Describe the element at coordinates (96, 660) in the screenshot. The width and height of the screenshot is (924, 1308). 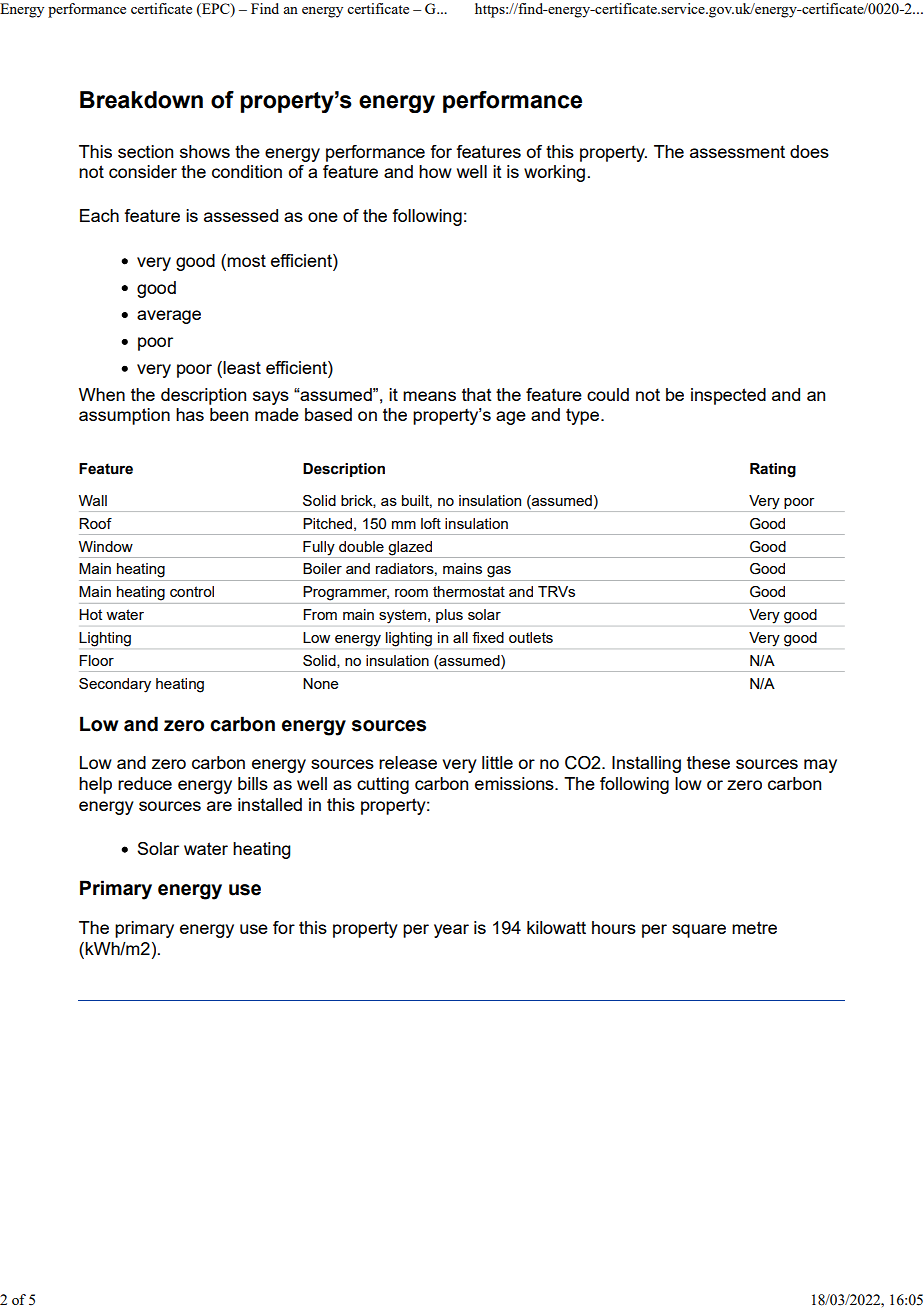
I see `Floor` at that location.
